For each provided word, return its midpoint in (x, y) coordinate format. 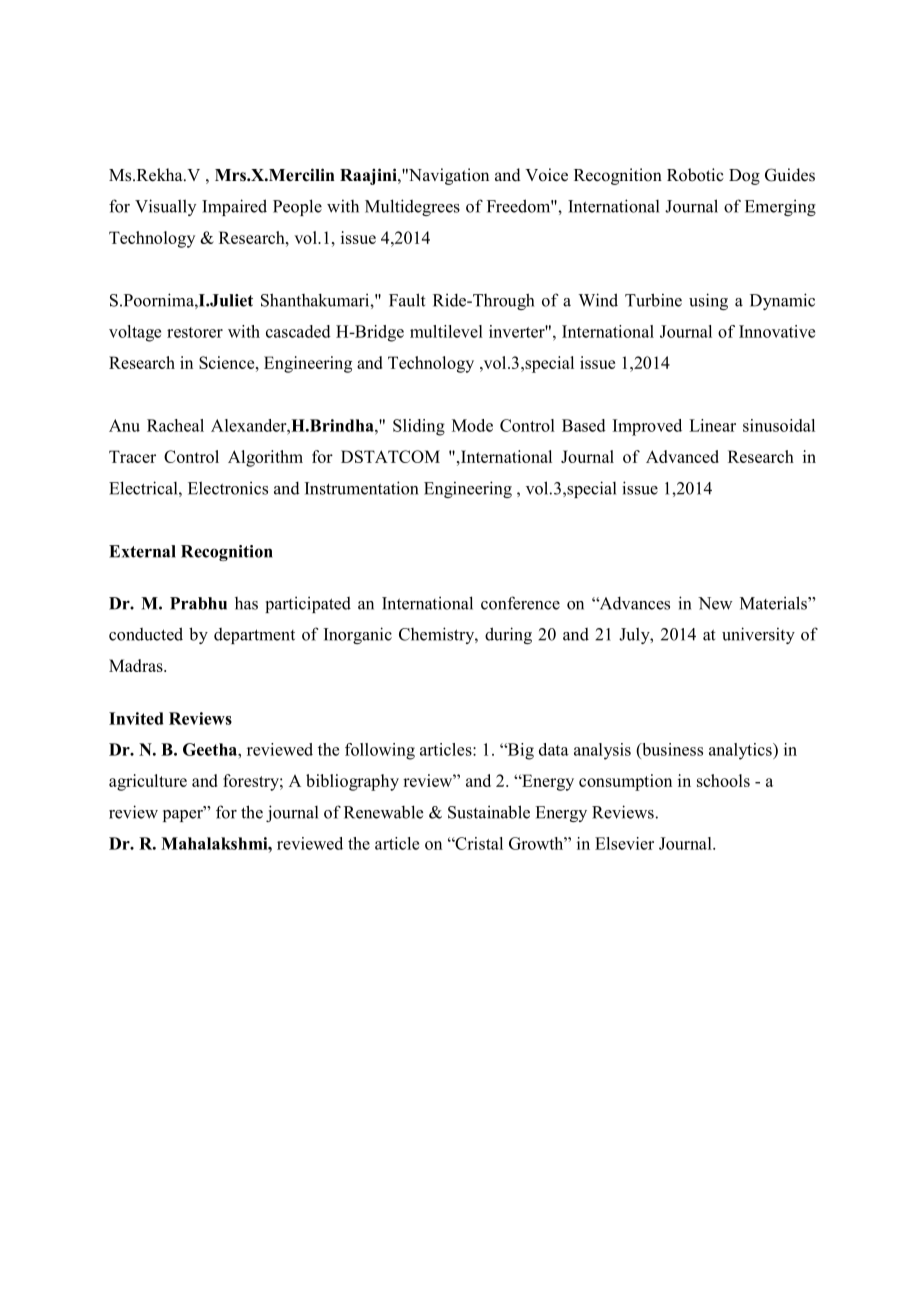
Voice (546, 175)
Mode (472, 425)
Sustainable (489, 812)
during (508, 635)
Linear (712, 425)
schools (723, 780)
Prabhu (198, 603)
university (758, 635)
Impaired (234, 207)
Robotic (695, 175)
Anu (124, 425)
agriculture (148, 782)
